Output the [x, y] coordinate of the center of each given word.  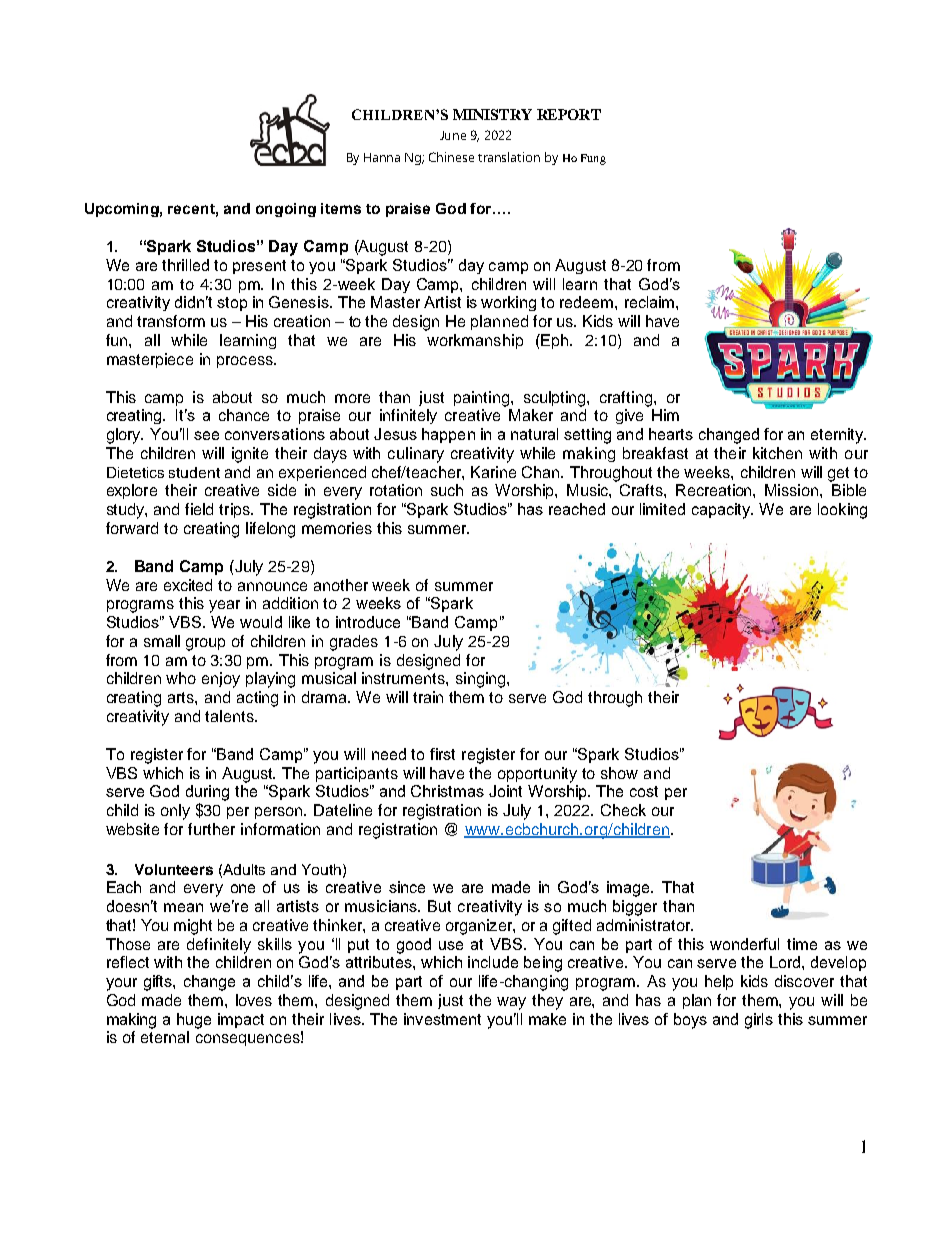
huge [194, 1021]
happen [448, 435]
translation [509, 157]
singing [482, 680]
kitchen [777, 453]
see [206, 435]
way [511, 1003]
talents [230, 716]
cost [644, 791]
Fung [593, 159]
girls [759, 1021]
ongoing [286, 210]
